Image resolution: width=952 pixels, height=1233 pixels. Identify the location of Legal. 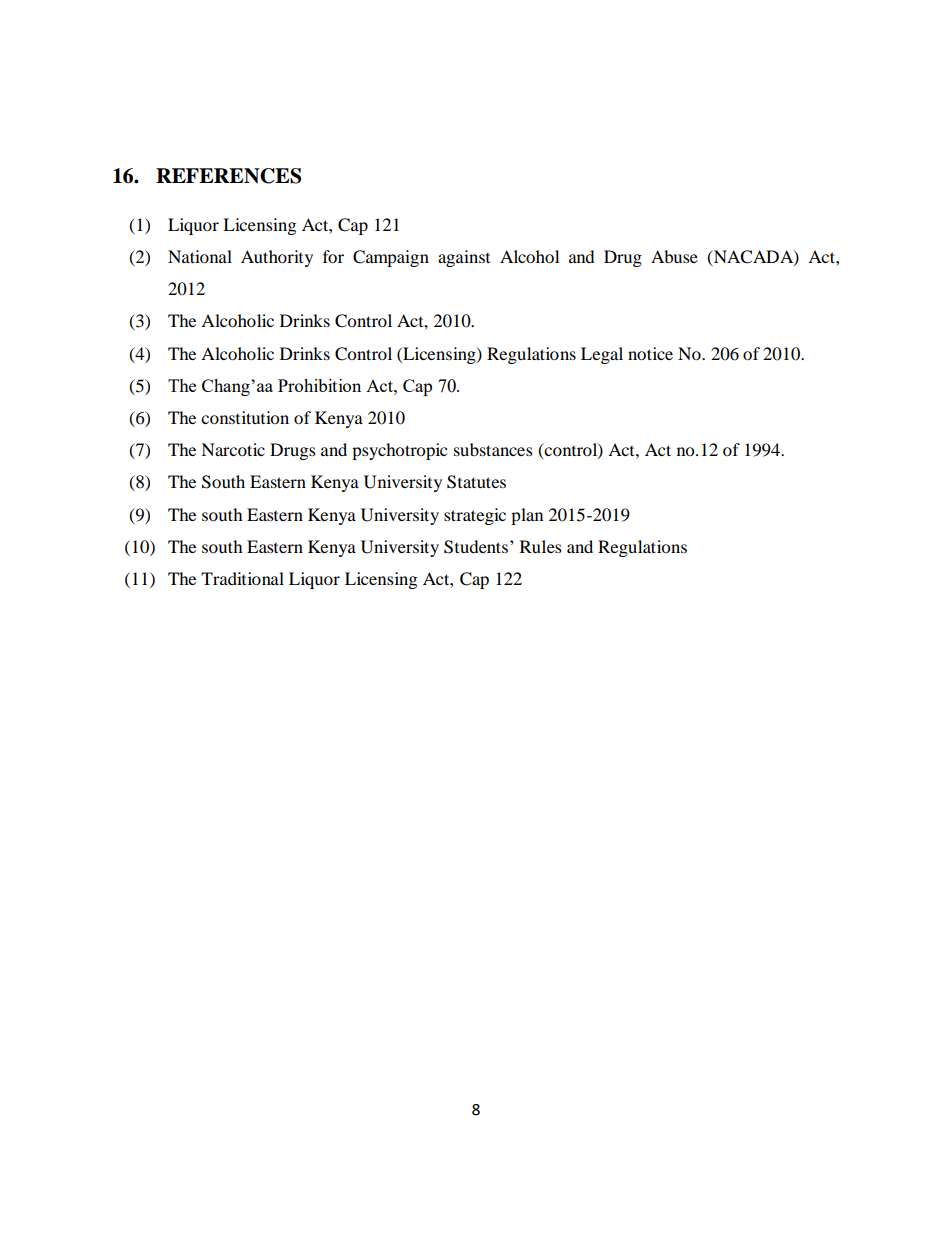
(602, 355).
